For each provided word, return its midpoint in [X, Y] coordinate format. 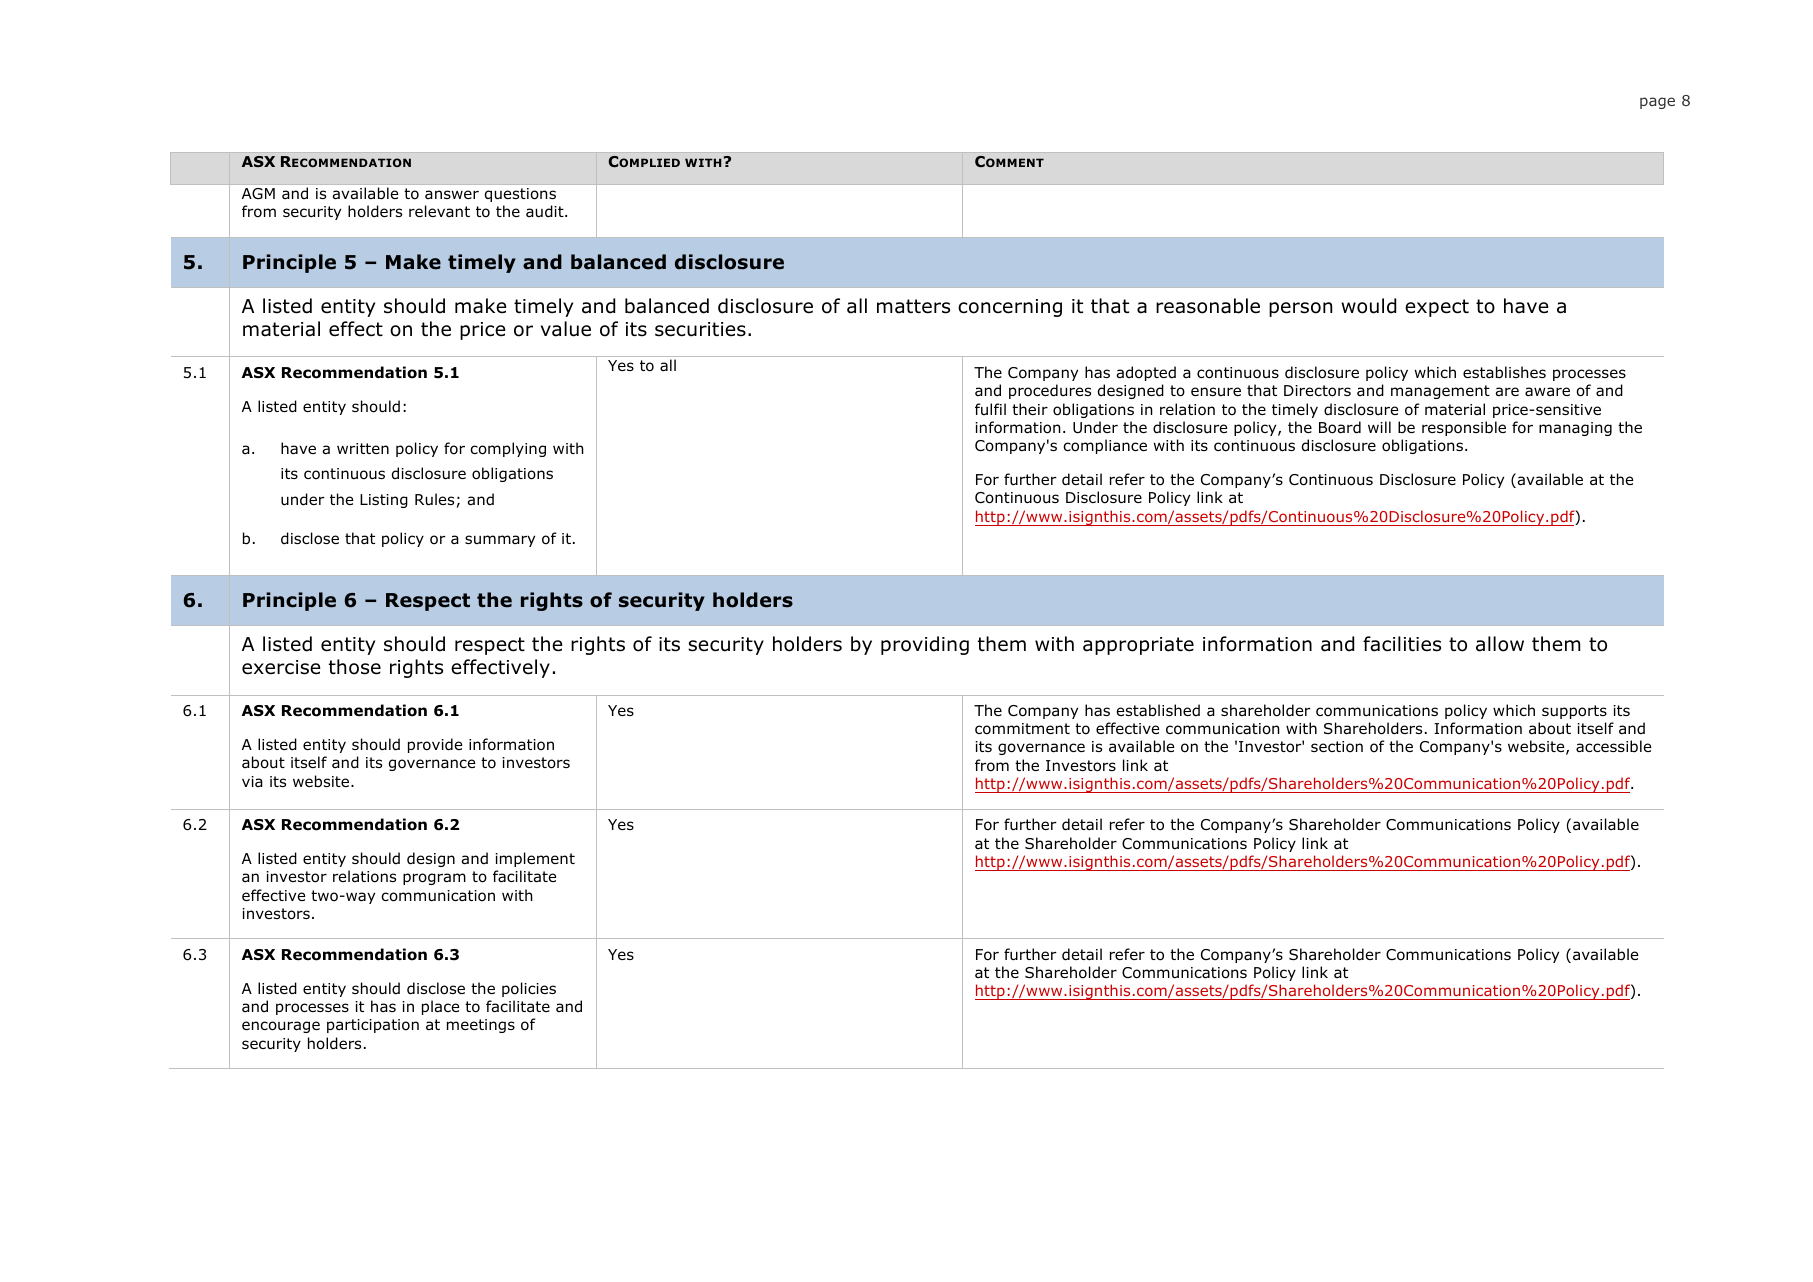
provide [435, 745]
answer [452, 194]
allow [1500, 644]
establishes [1504, 372]
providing [925, 645]
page [1657, 103]
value [566, 329]
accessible [1614, 746]
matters [913, 306]
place [441, 1007]
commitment [1022, 729]
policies [529, 989]
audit [546, 211]
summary [500, 541]
